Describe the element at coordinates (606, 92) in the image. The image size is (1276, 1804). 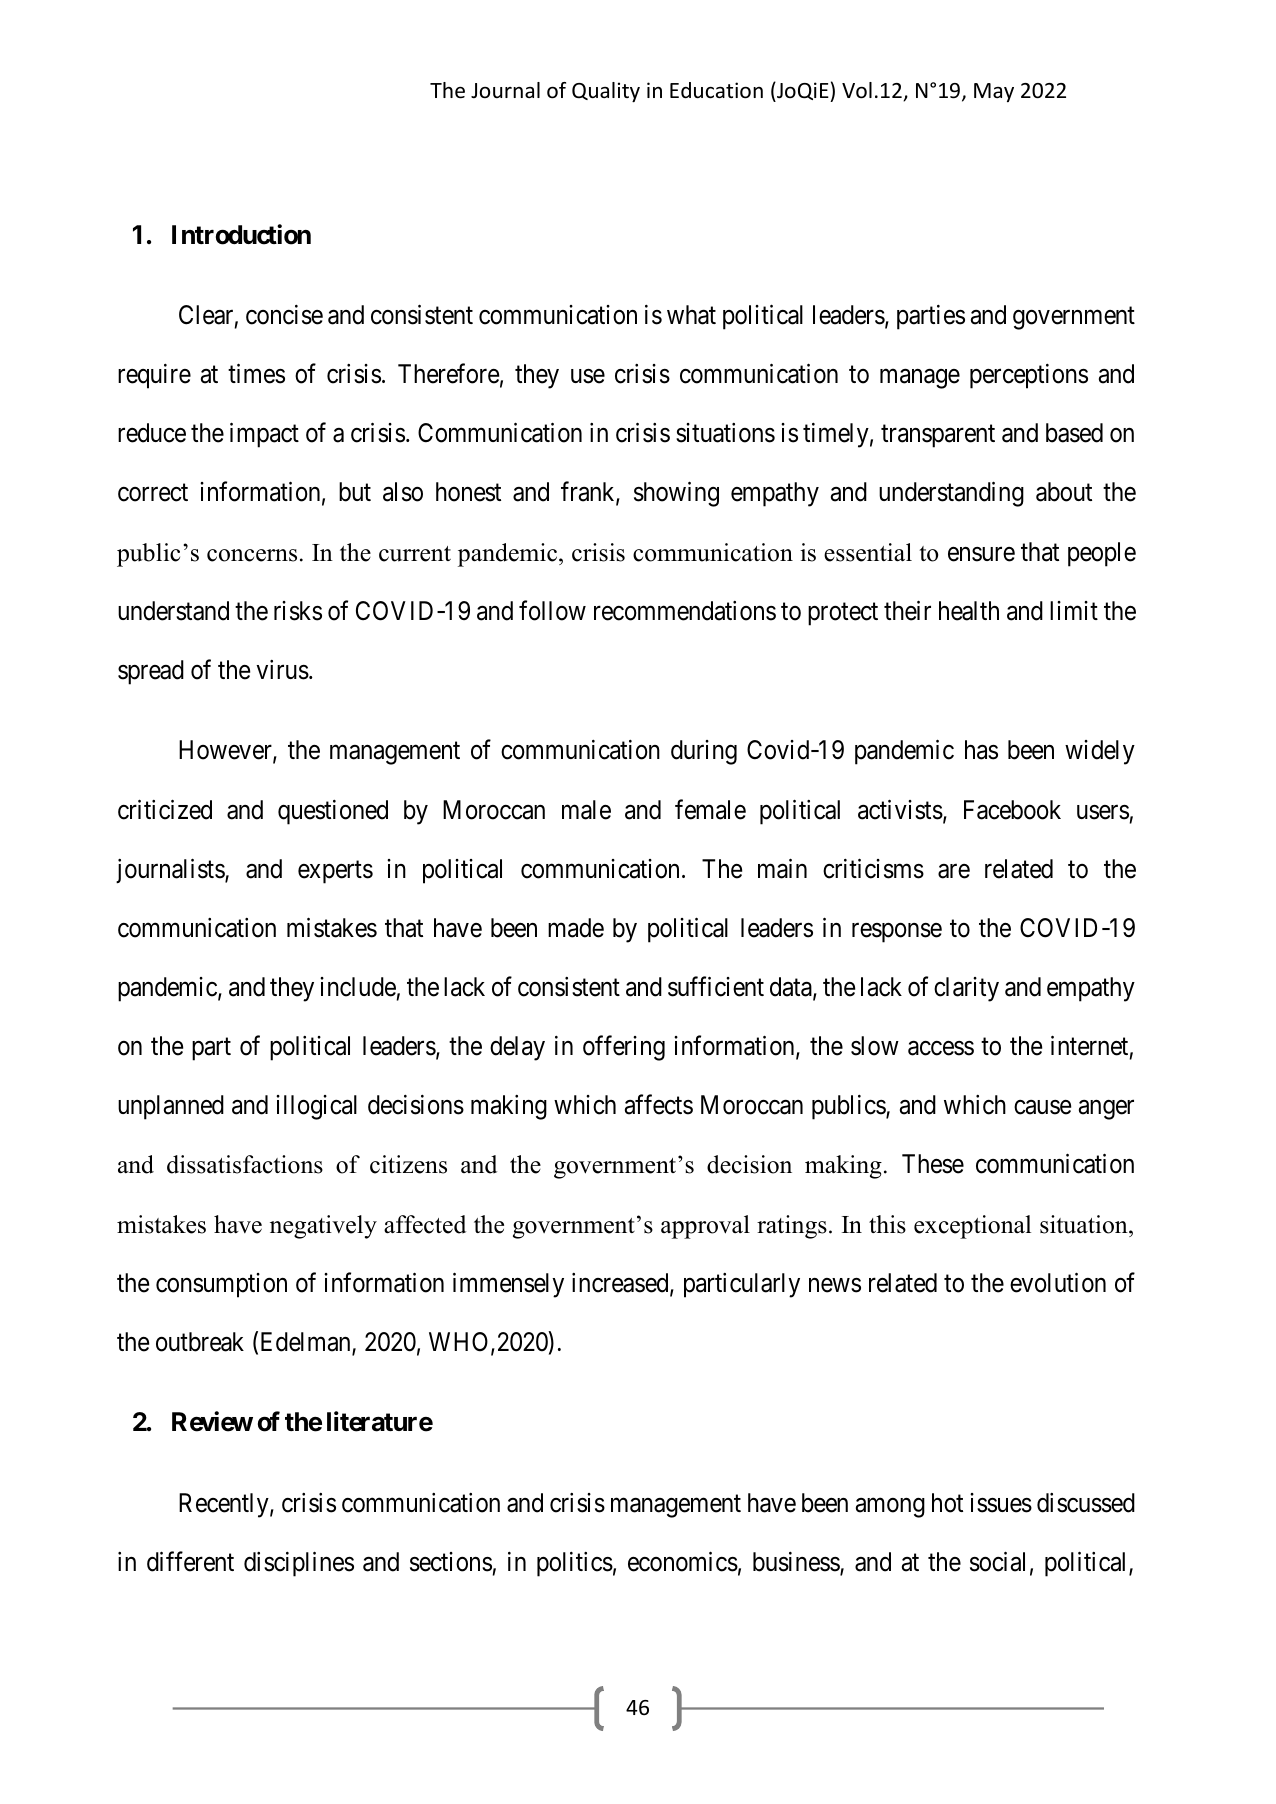
I see `Quality` at that location.
